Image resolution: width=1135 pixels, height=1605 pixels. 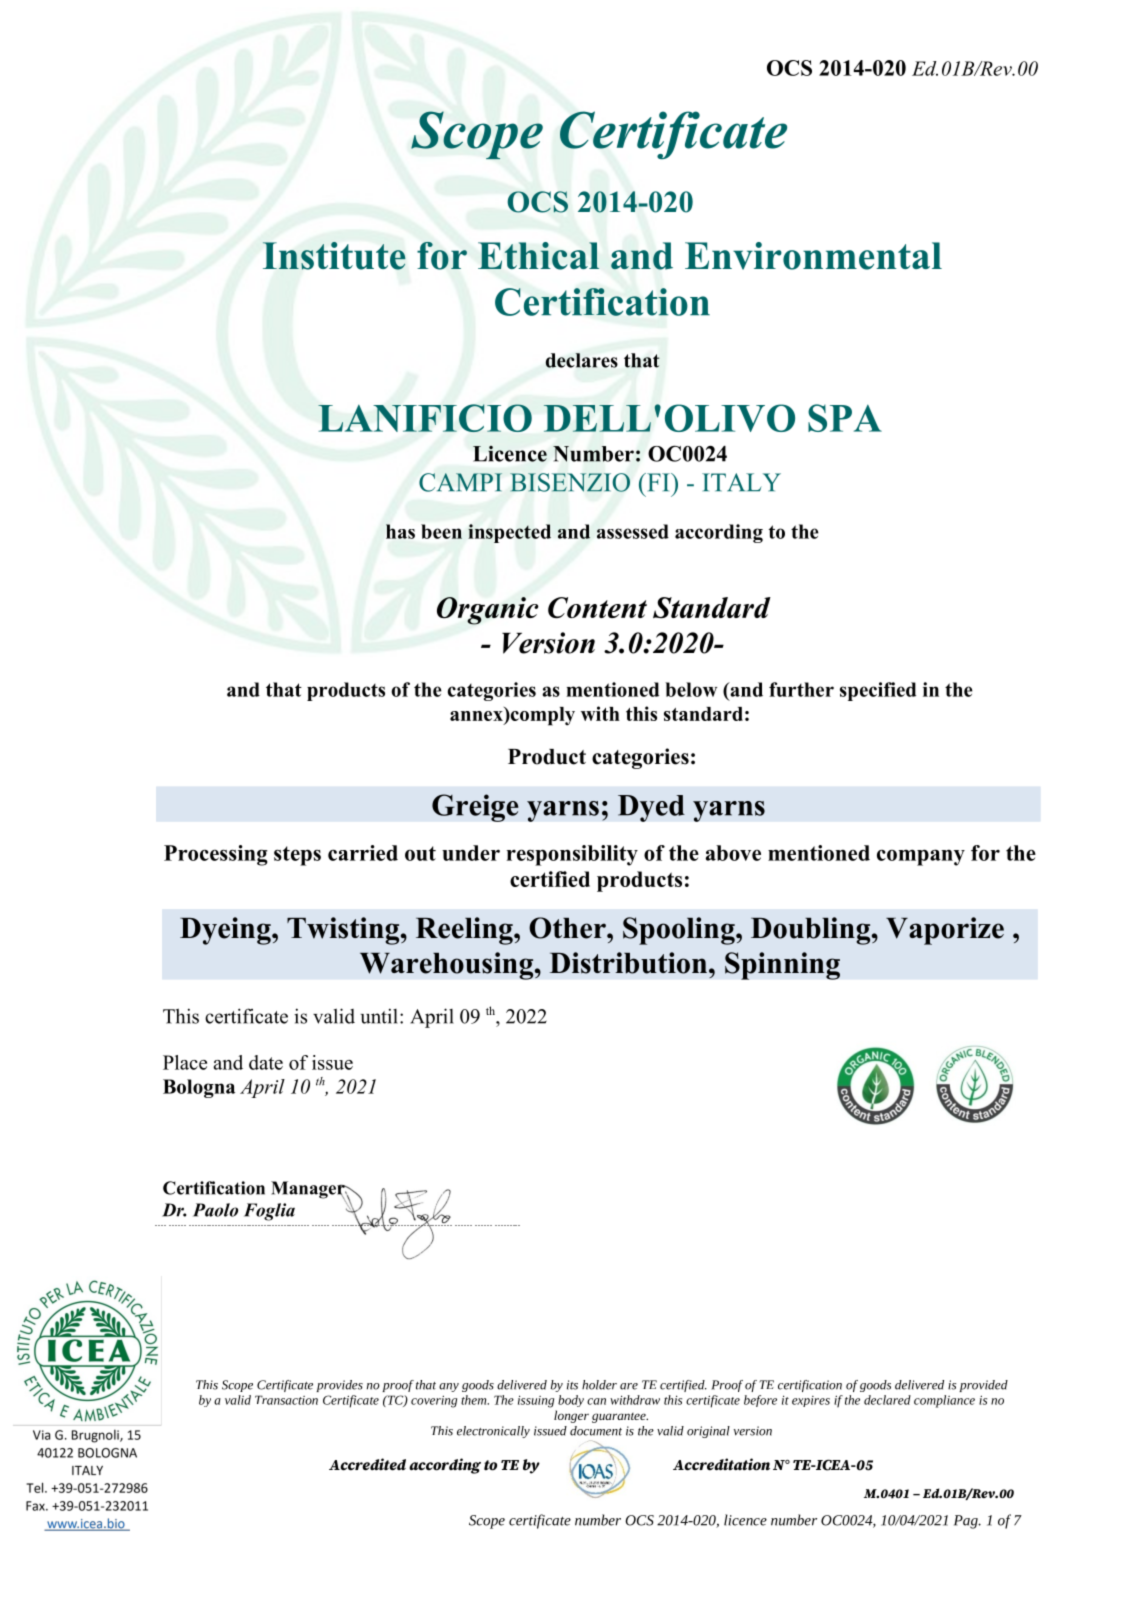 What do you see at coordinates (297, 856) in the image?
I see `steps` at bounding box center [297, 856].
